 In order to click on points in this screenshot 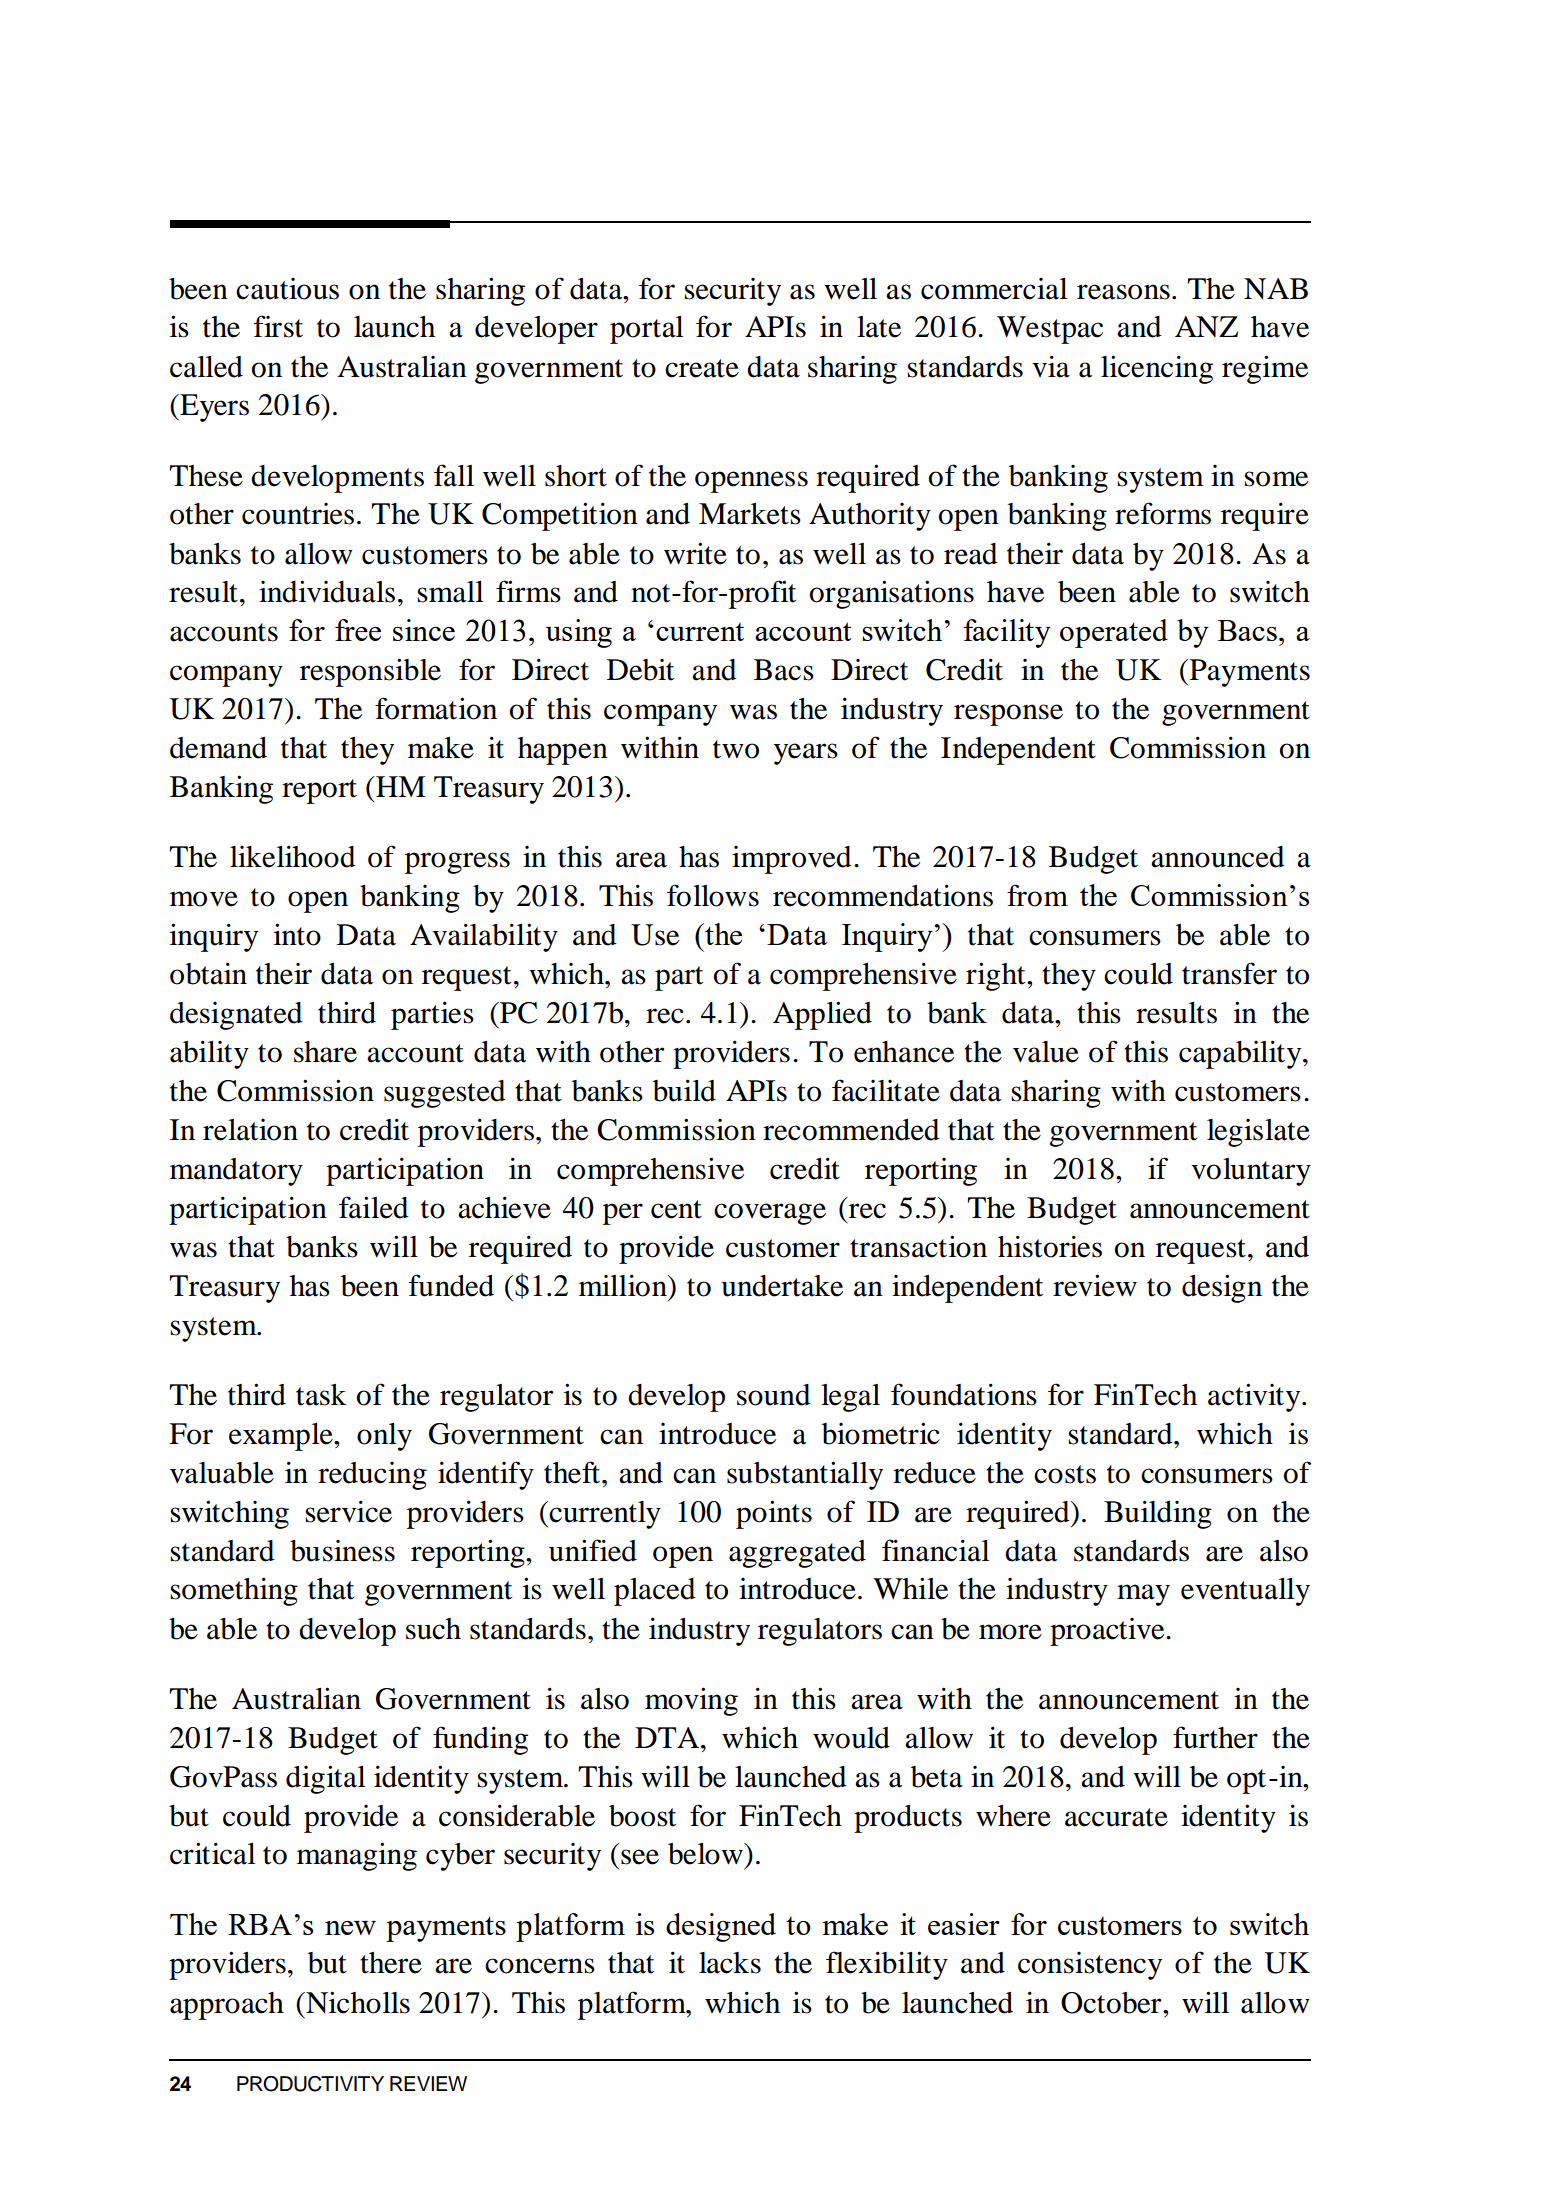, I will do `click(774, 1514)`.
